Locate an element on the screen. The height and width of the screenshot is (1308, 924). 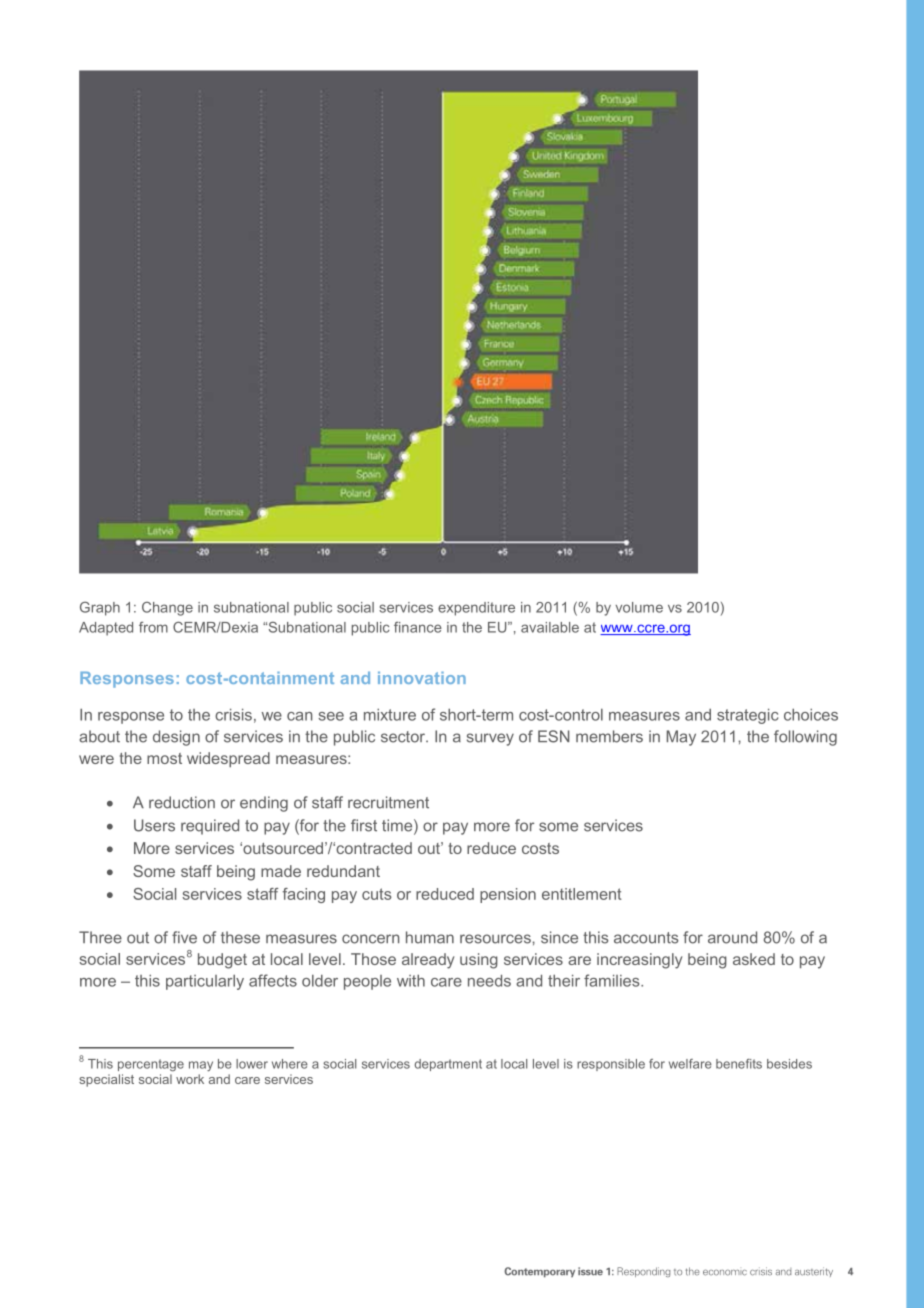
required is located at coordinates (210, 827).
